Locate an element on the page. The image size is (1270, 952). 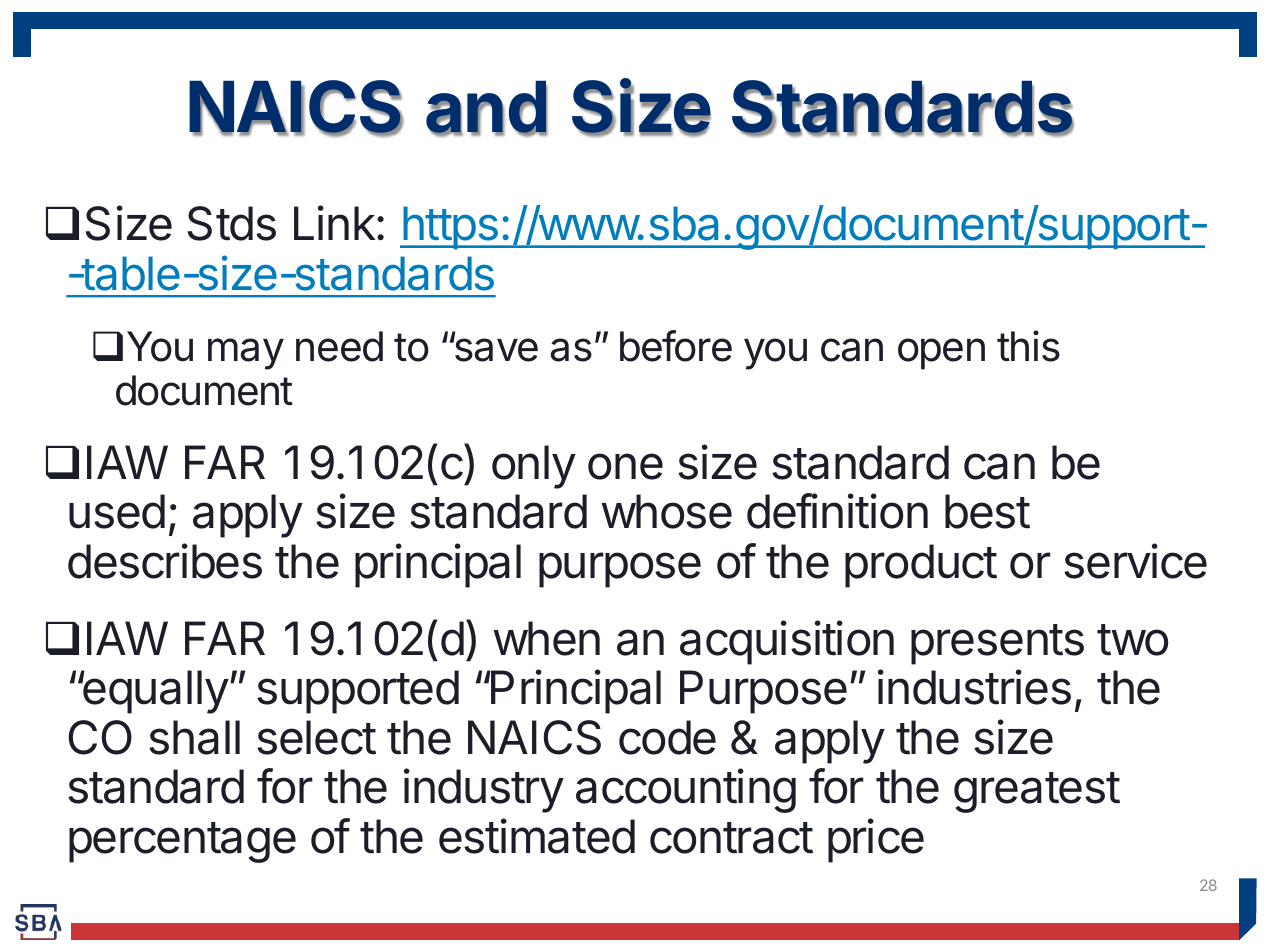
best is located at coordinates (987, 511).
